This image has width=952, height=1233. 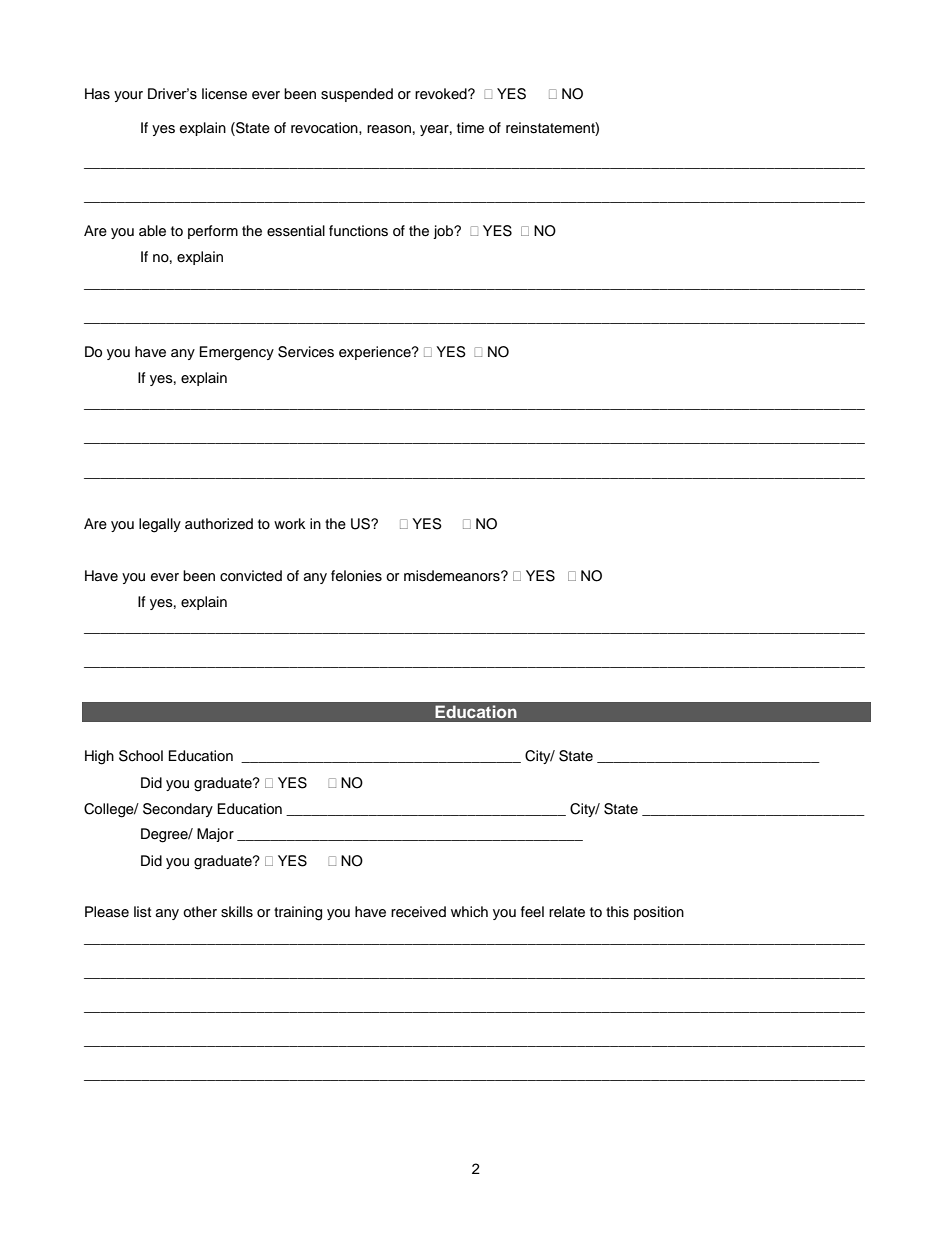 I want to click on relate, so click(x=567, y=912).
